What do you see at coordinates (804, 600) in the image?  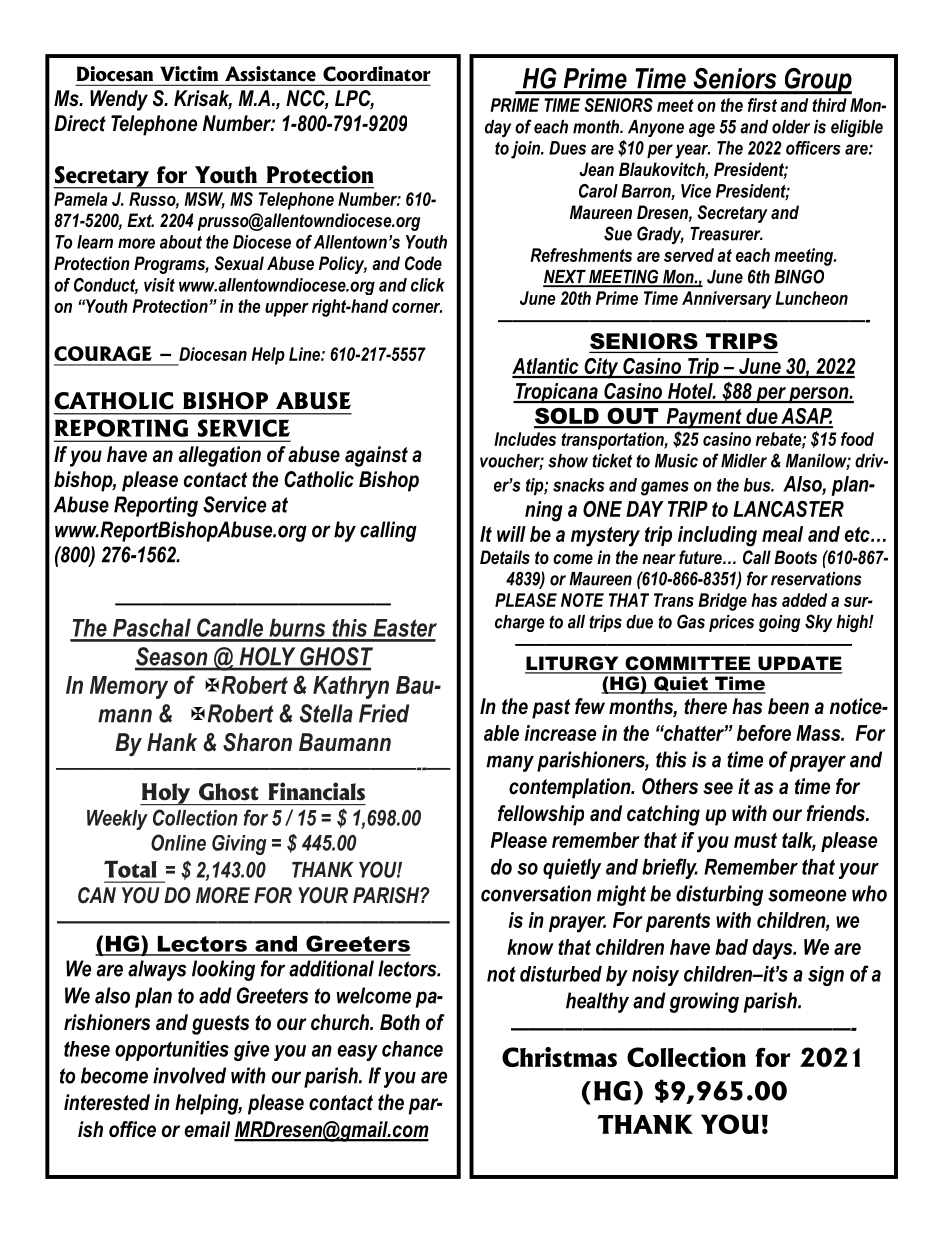 I see `added` at bounding box center [804, 600].
